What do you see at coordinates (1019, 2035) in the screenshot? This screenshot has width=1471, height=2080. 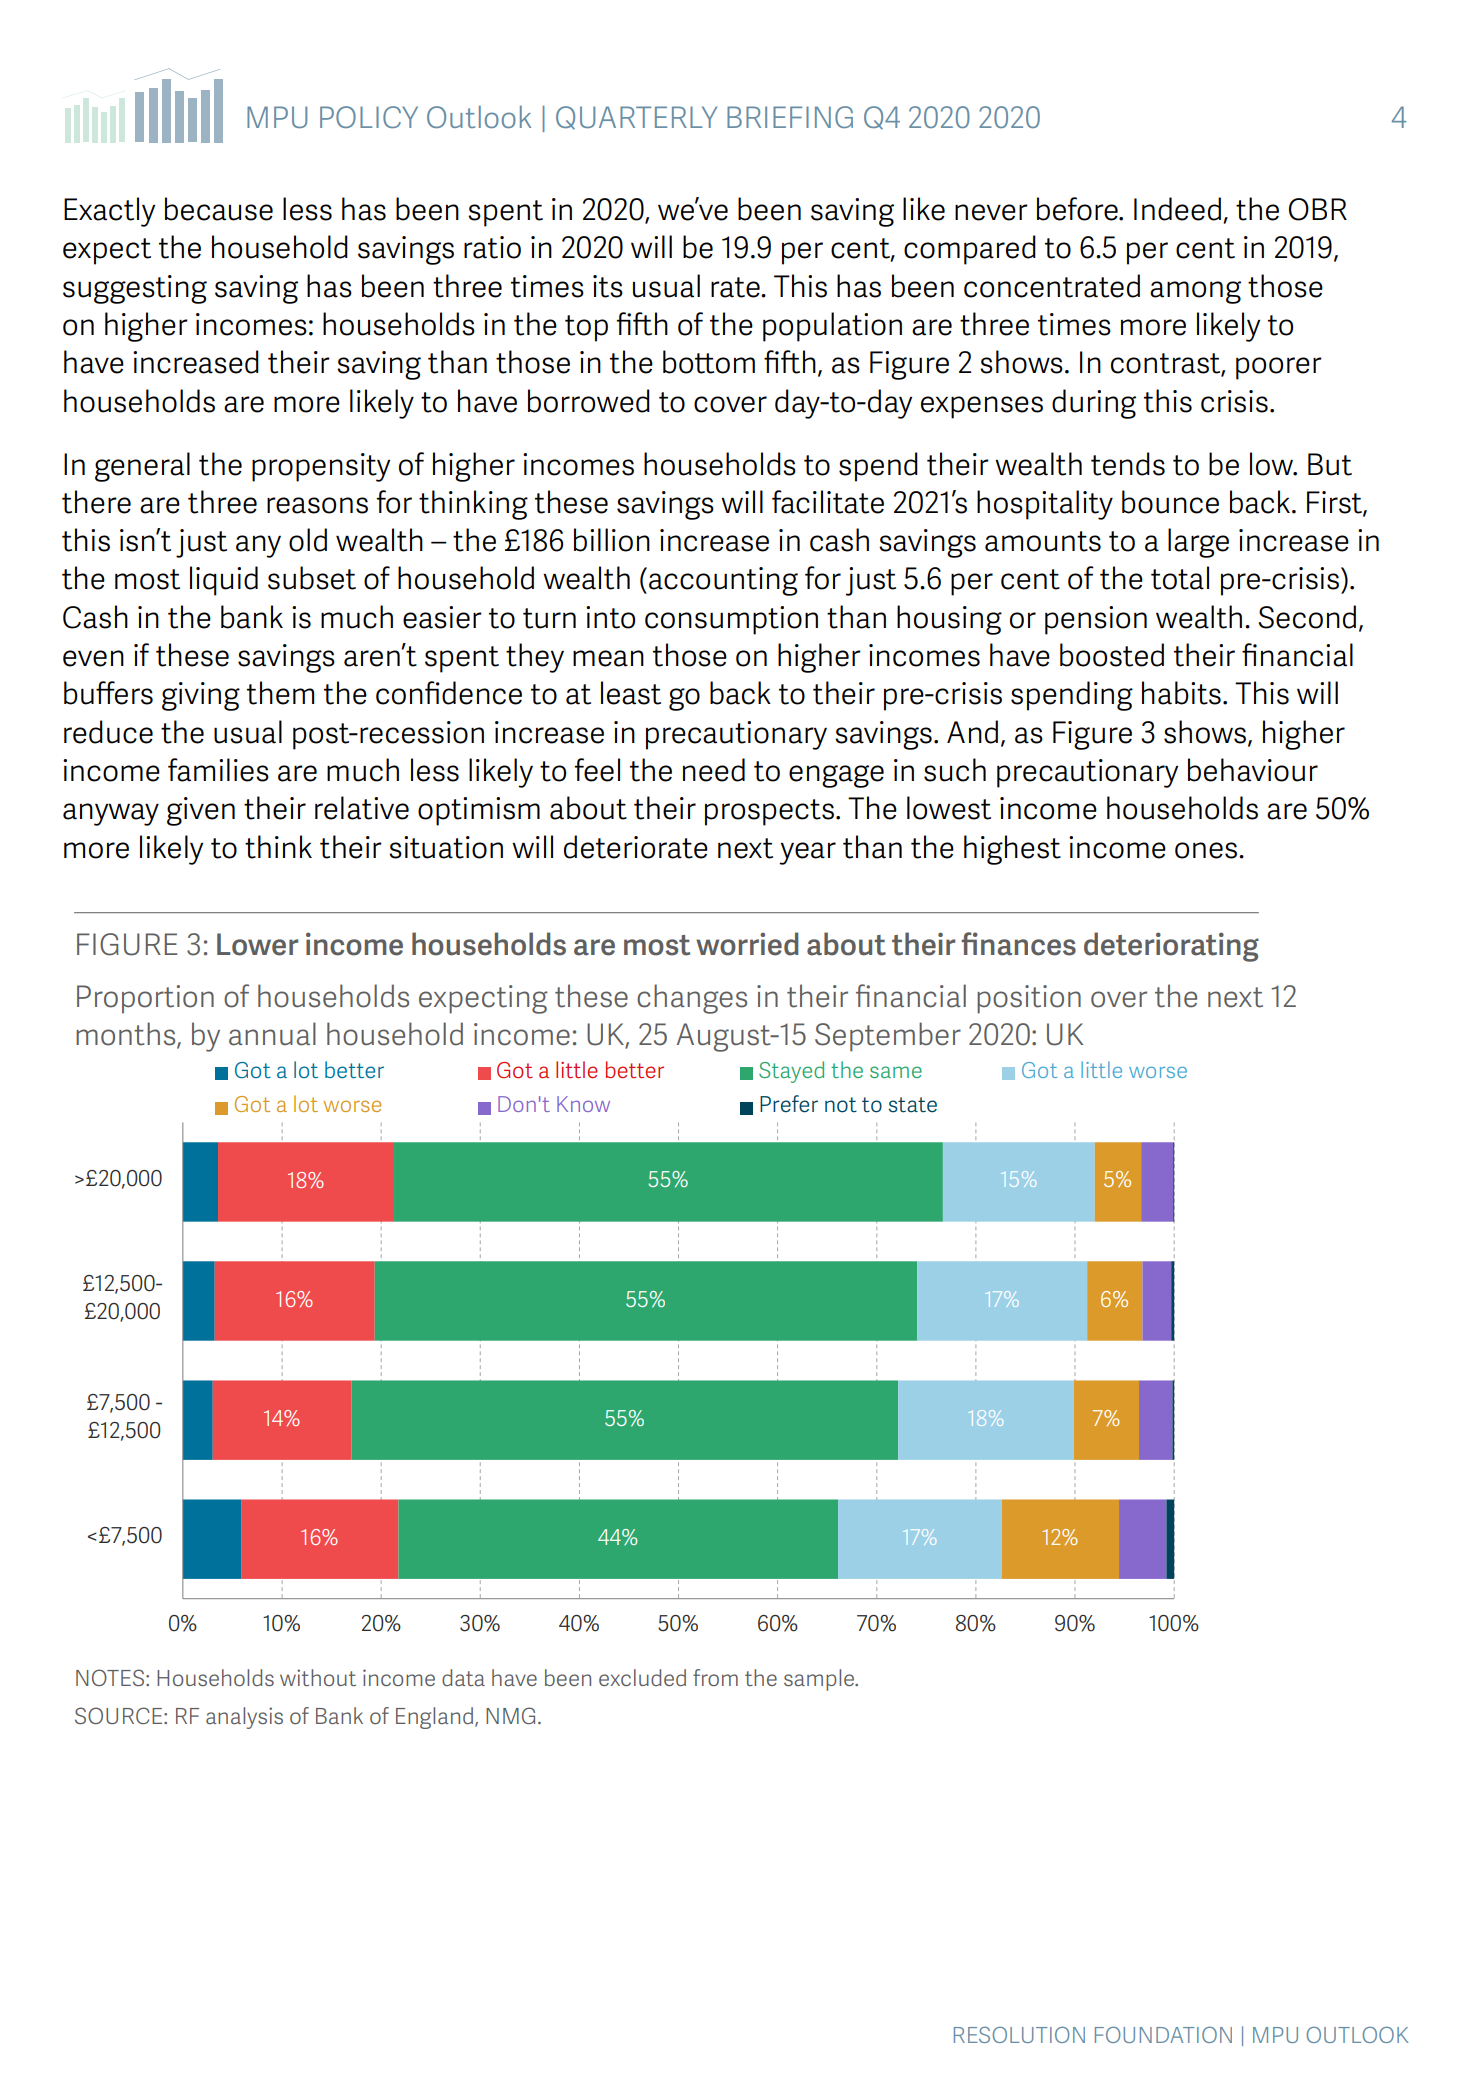 I see `RESOLUTION` at bounding box center [1019, 2035].
